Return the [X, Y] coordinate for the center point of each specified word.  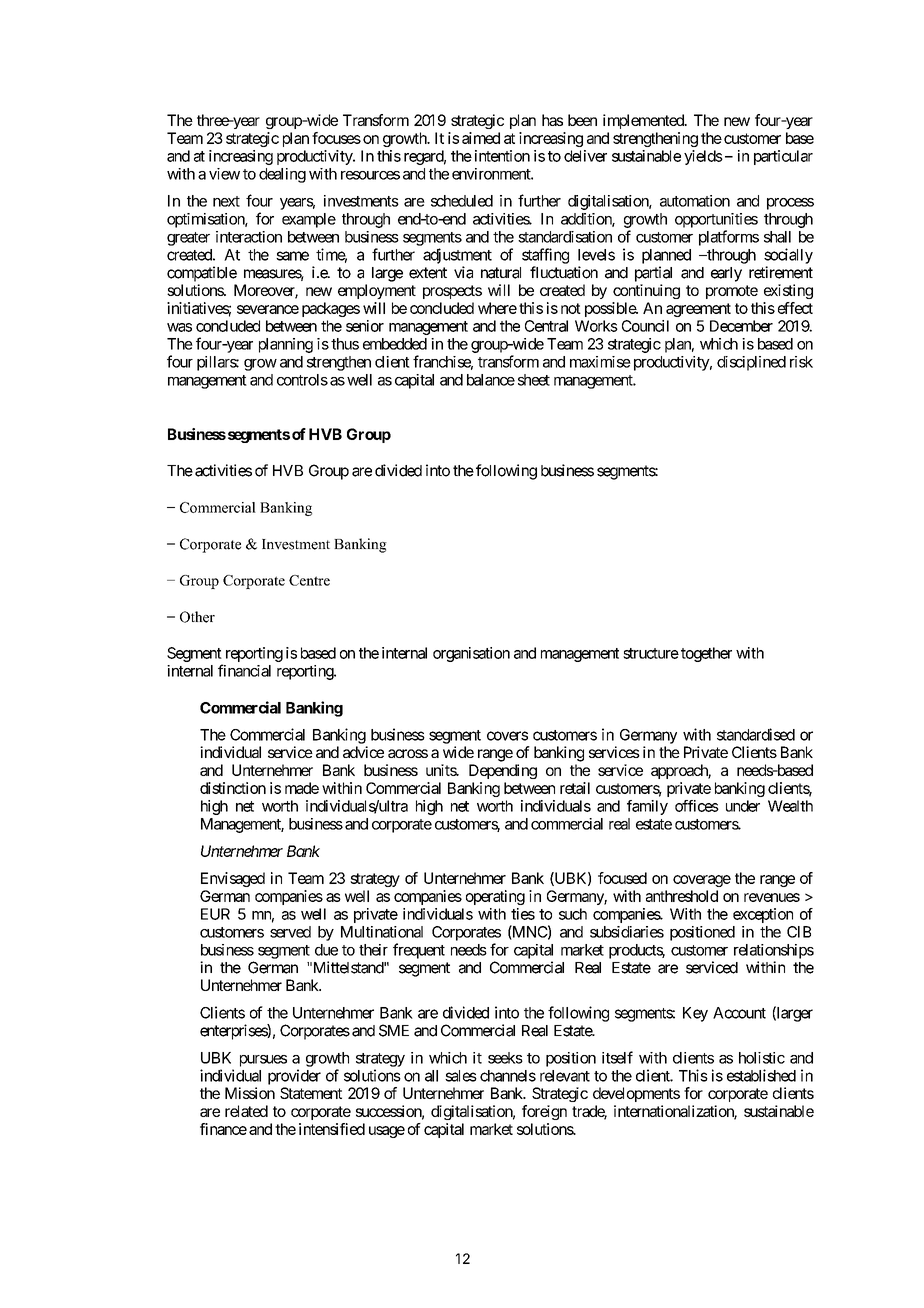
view [224, 174]
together [706, 654]
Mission [250, 1093]
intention [502, 156]
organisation [471, 654]
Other [197, 617]
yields [703, 157]
